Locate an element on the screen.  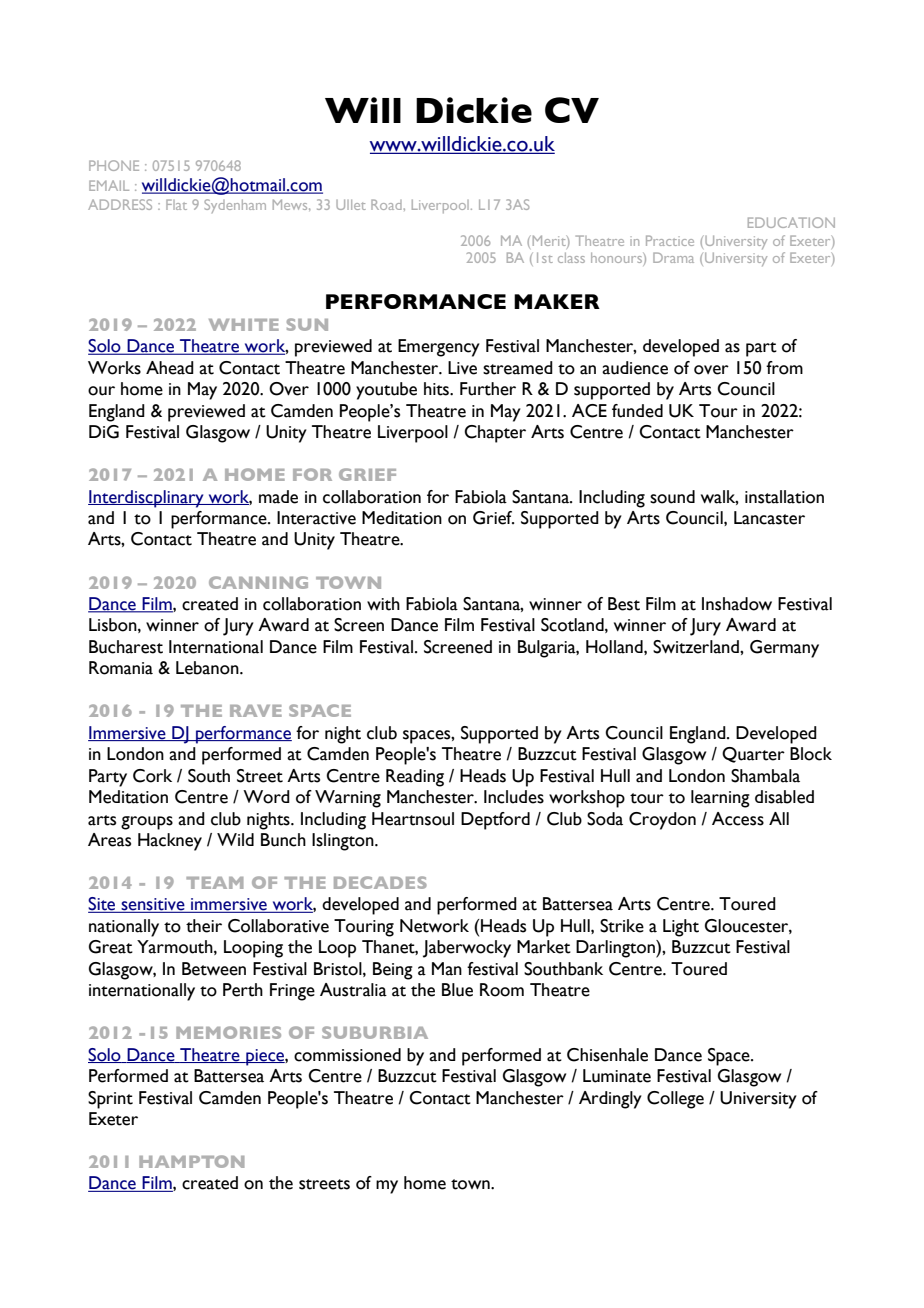
College is located at coordinates (675, 1100).
